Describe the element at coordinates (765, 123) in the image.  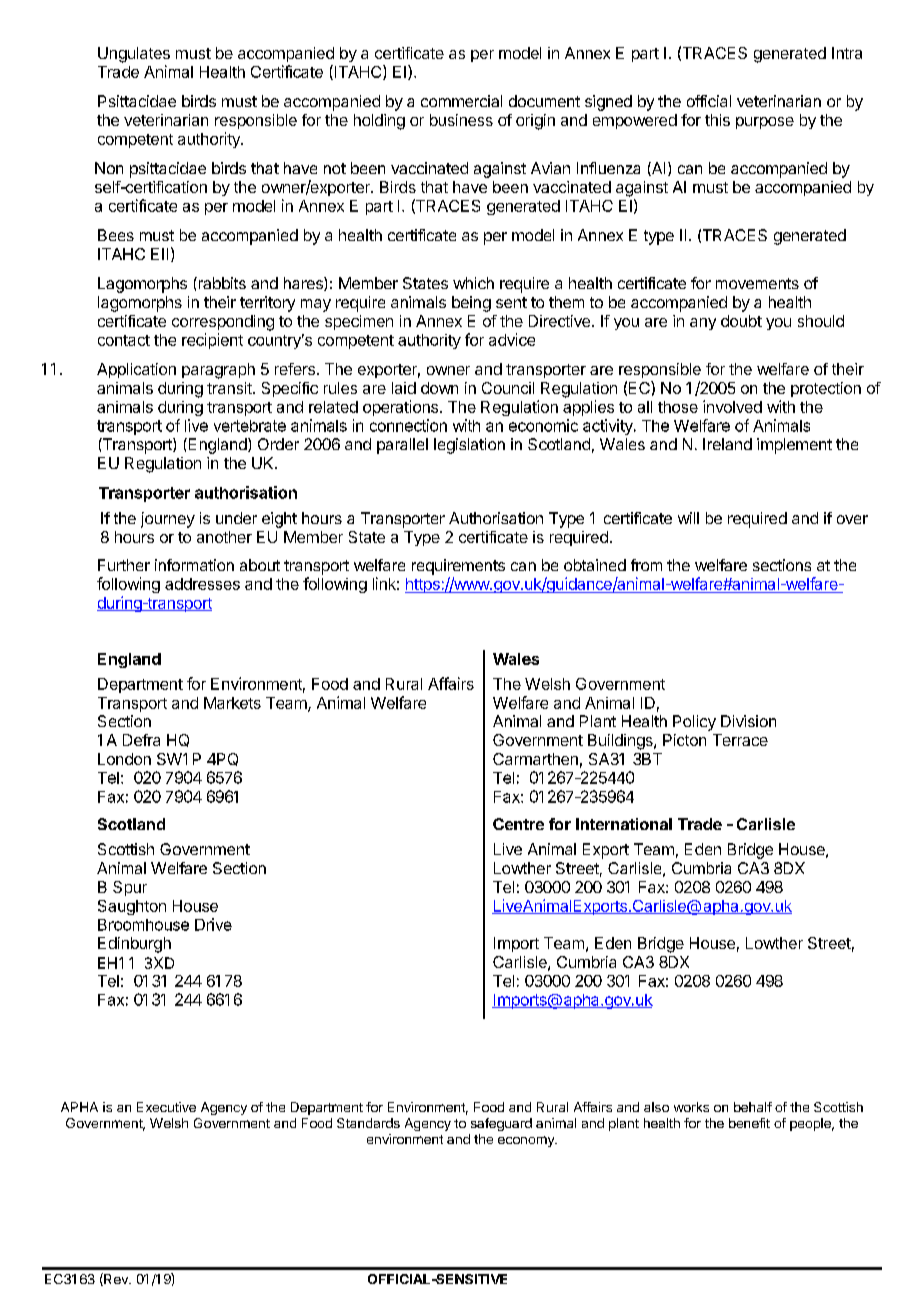
I see `purpose` at that location.
